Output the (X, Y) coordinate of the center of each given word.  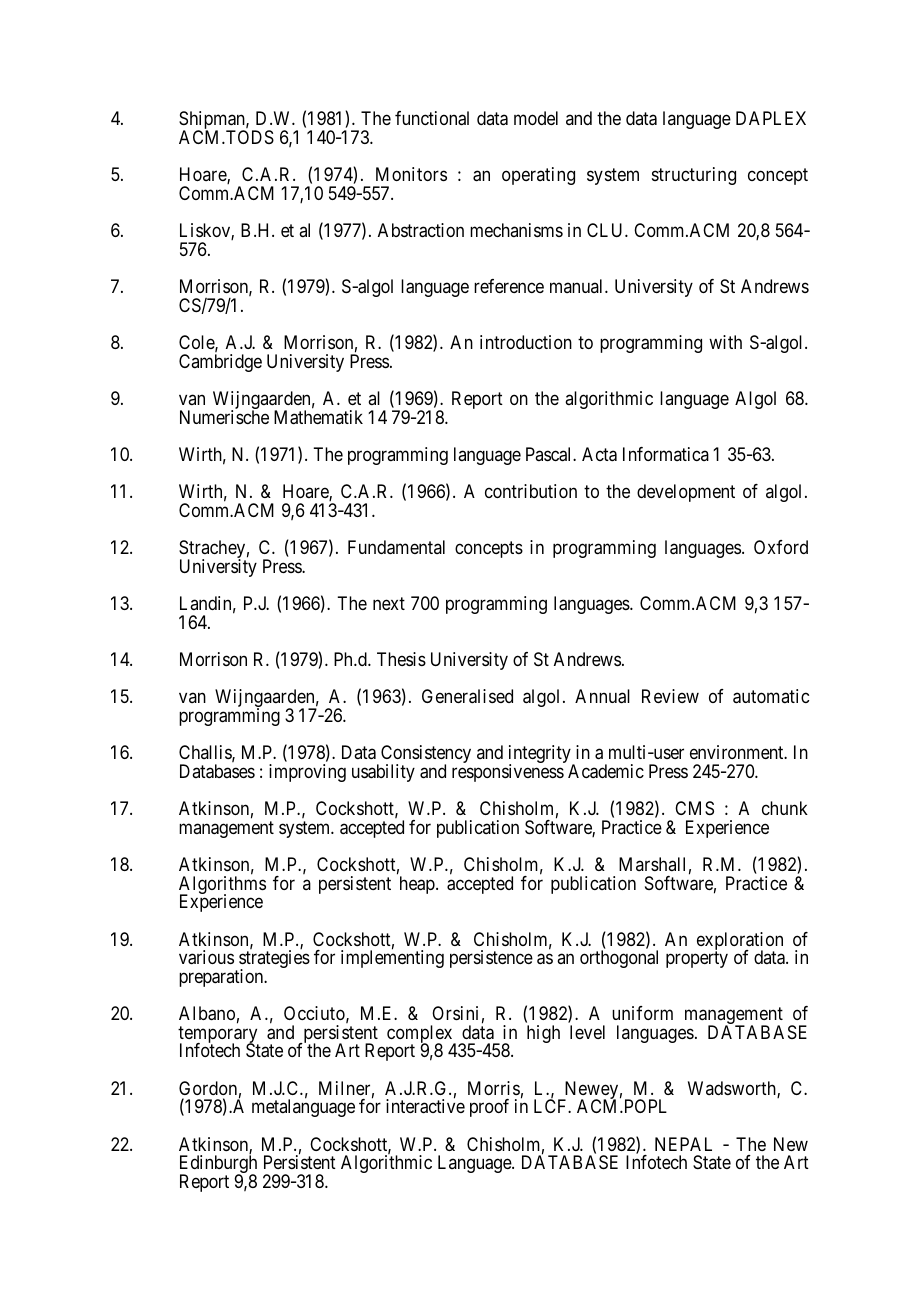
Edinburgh (218, 1165)
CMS (694, 808)
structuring (694, 176)
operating (538, 176)
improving (307, 773)
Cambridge (220, 363)
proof (489, 1108)
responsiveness (508, 773)
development (686, 493)
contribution (531, 491)
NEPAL (683, 1144)
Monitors (411, 174)
